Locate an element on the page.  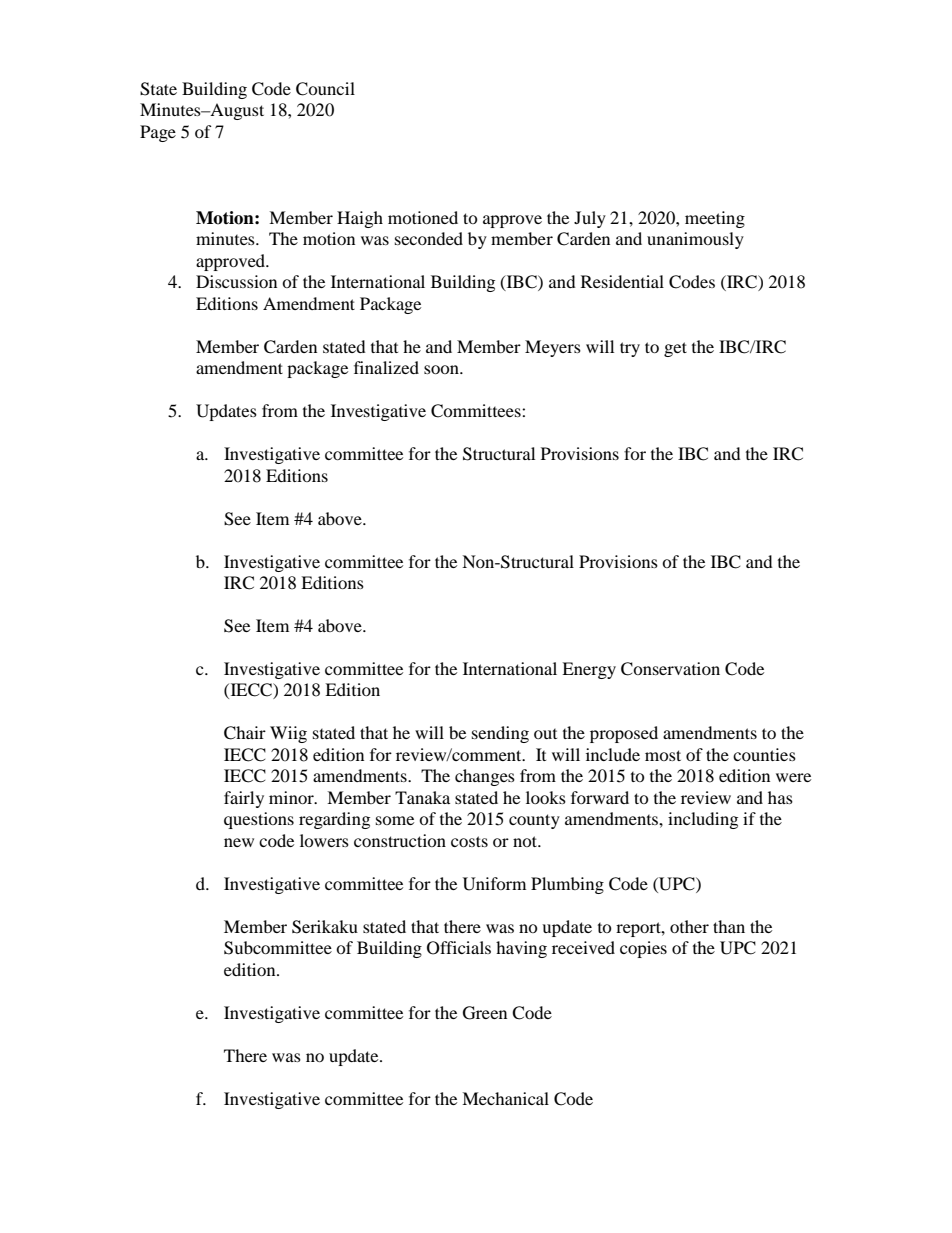
copies is located at coordinates (643, 949).
